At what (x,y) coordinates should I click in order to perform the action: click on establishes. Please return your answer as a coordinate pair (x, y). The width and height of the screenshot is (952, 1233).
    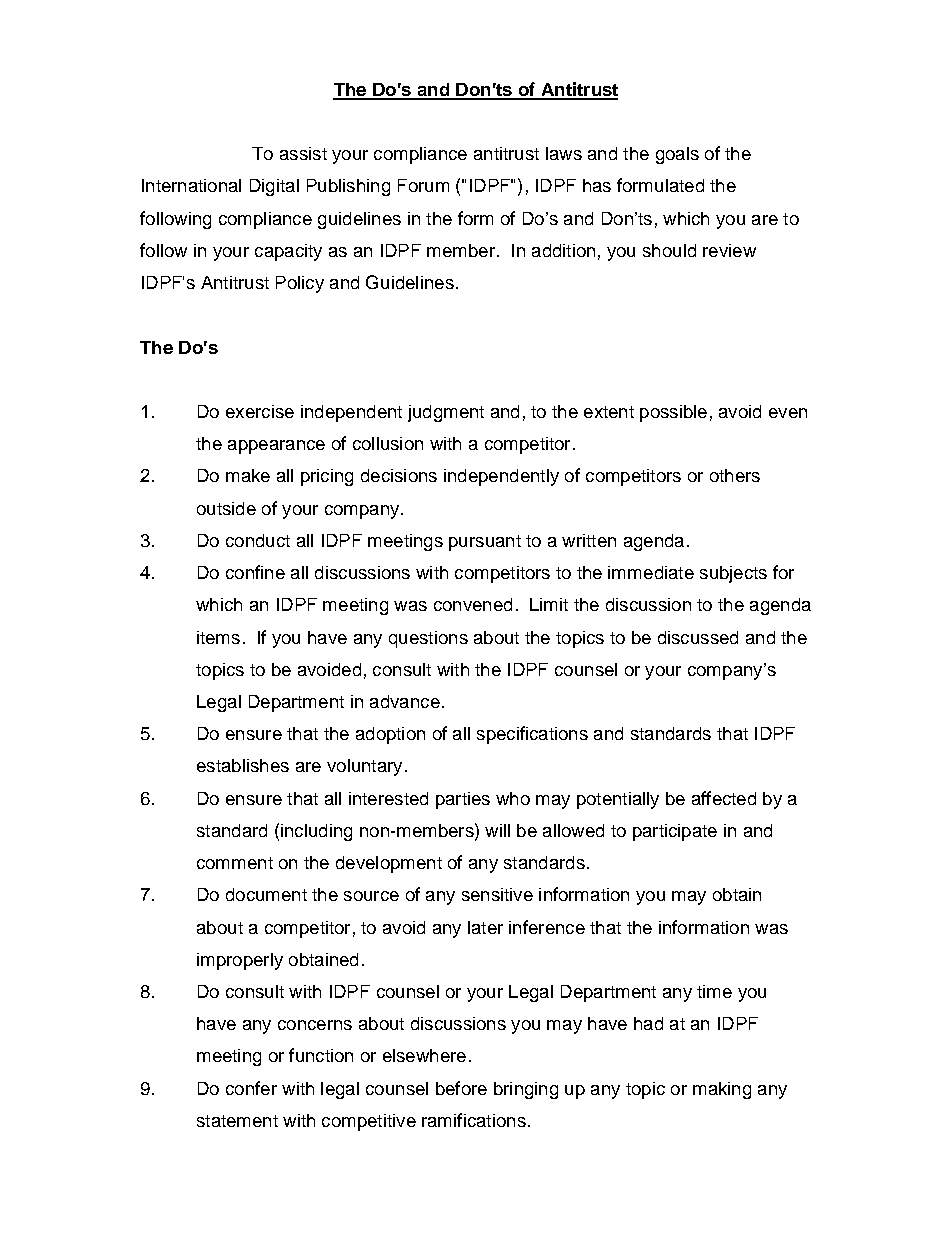
    Looking at the image, I should click on (243, 765).
